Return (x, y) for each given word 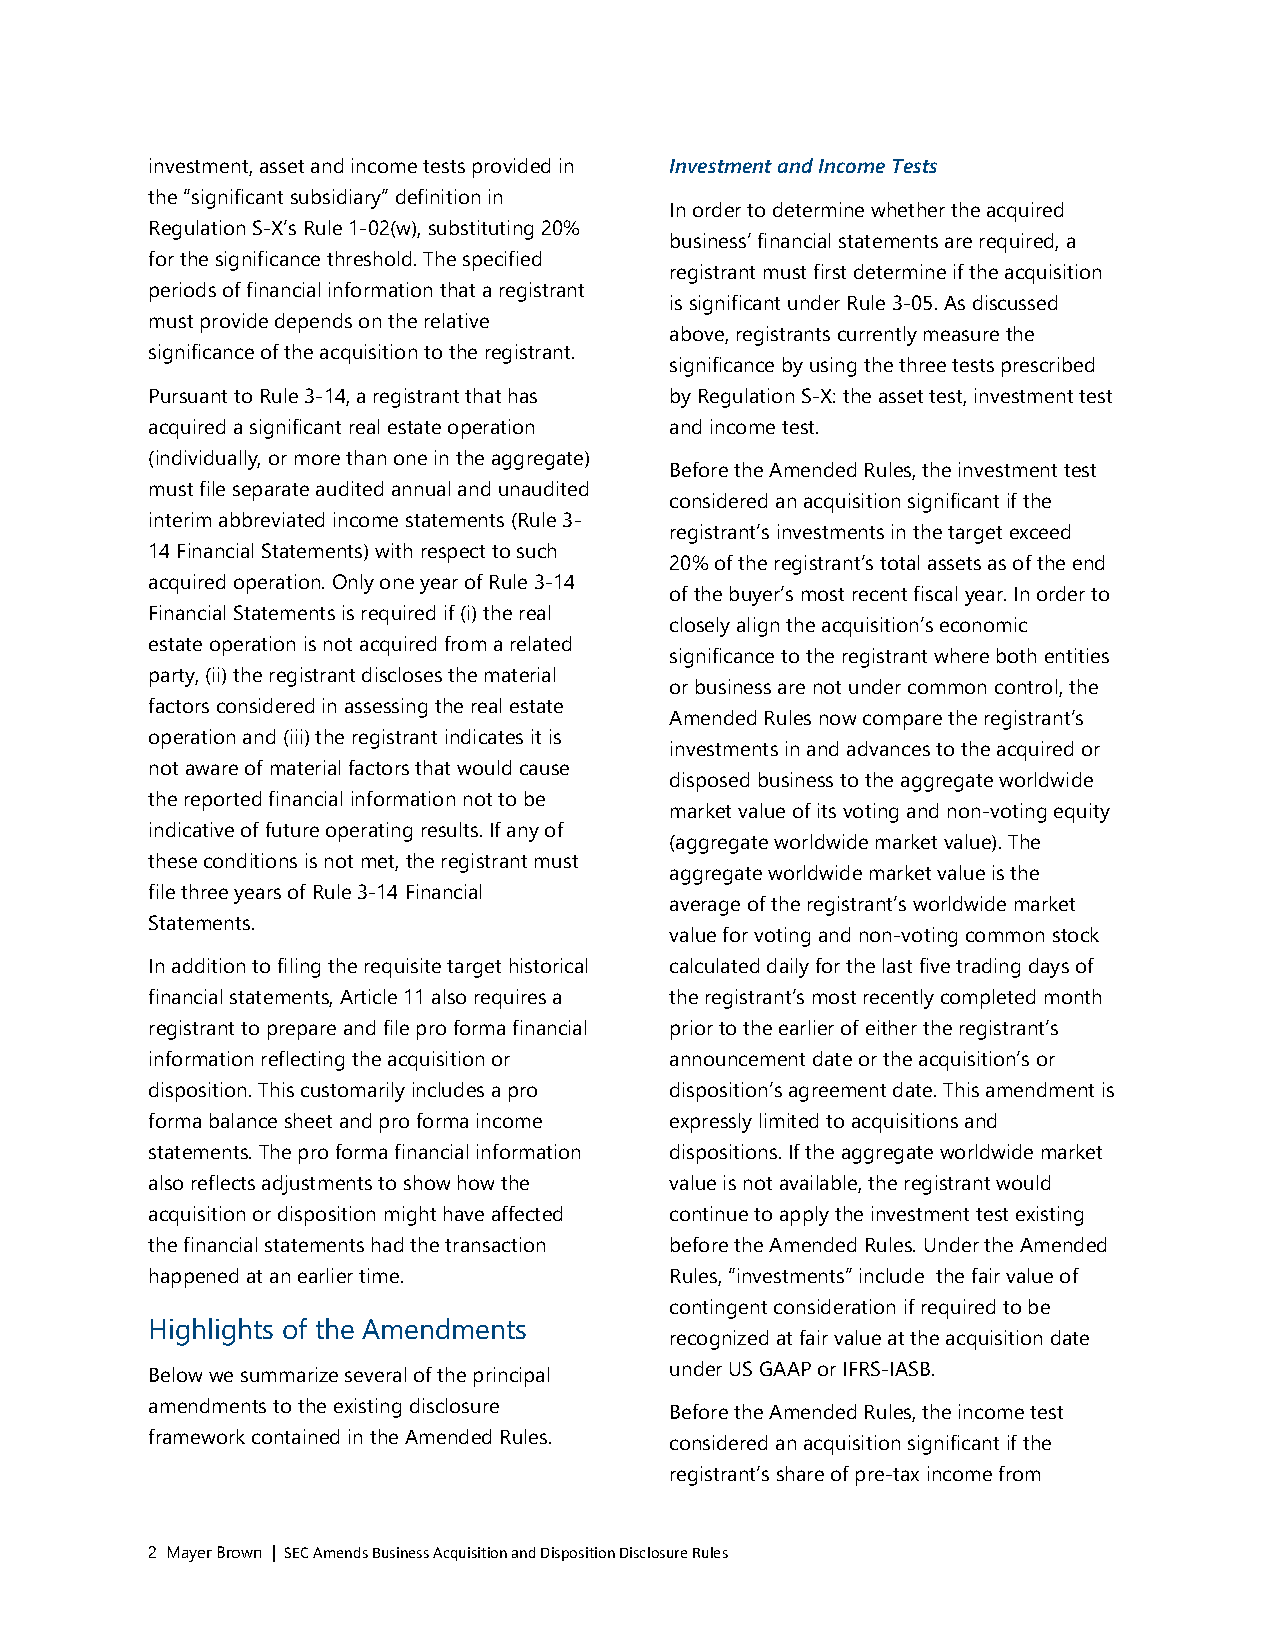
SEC (296, 1552)
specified (502, 261)
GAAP (785, 1368)
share (800, 1473)
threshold (369, 258)
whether (908, 209)
